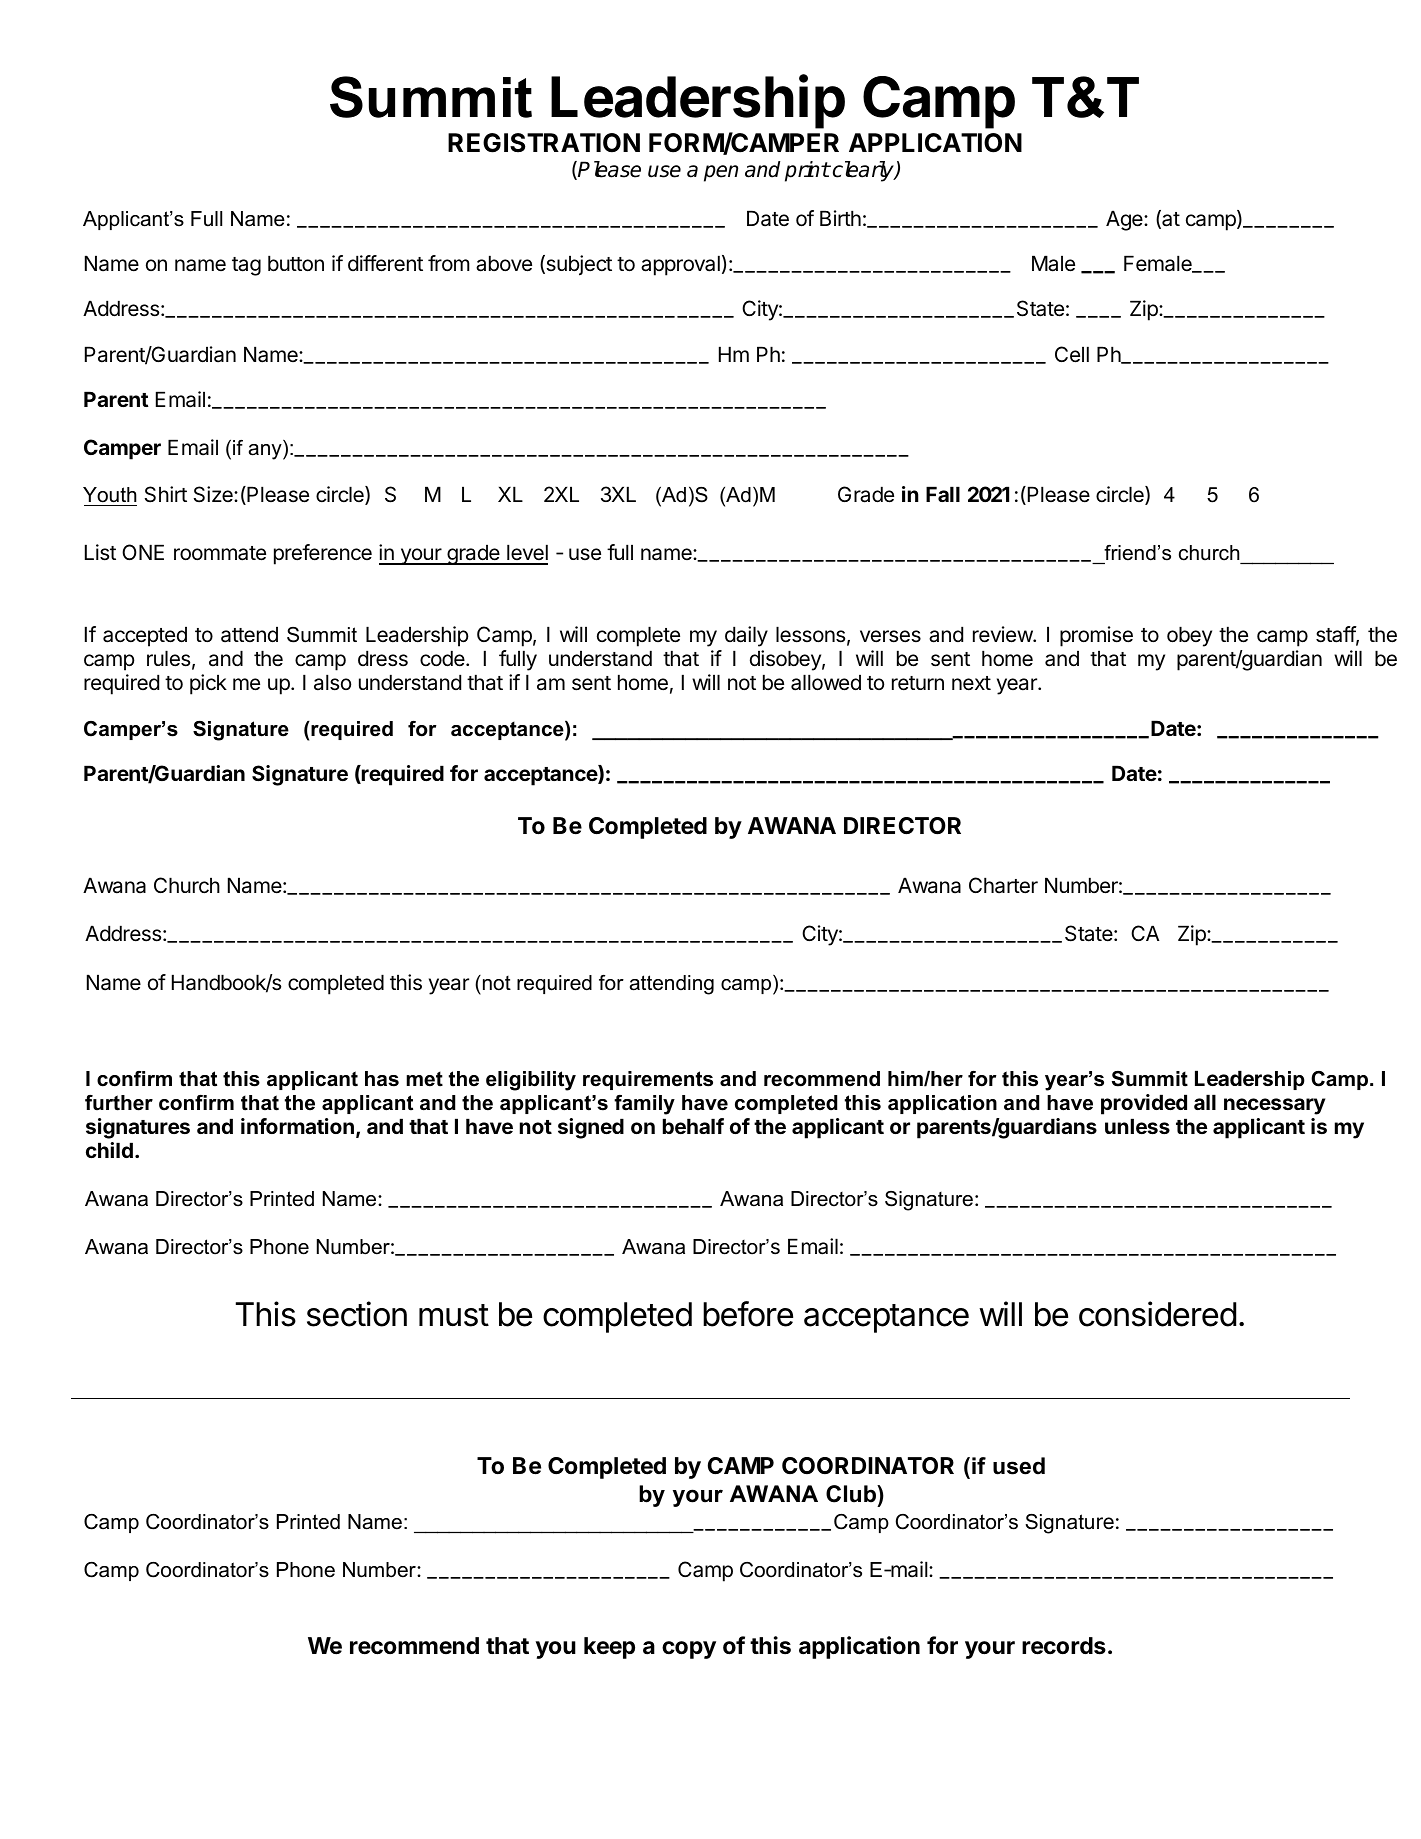 Image resolution: width=1421 pixels, height=1839 pixels. Describe the element at coordinates (721, 173) in the page. I see `pen` at that location.
